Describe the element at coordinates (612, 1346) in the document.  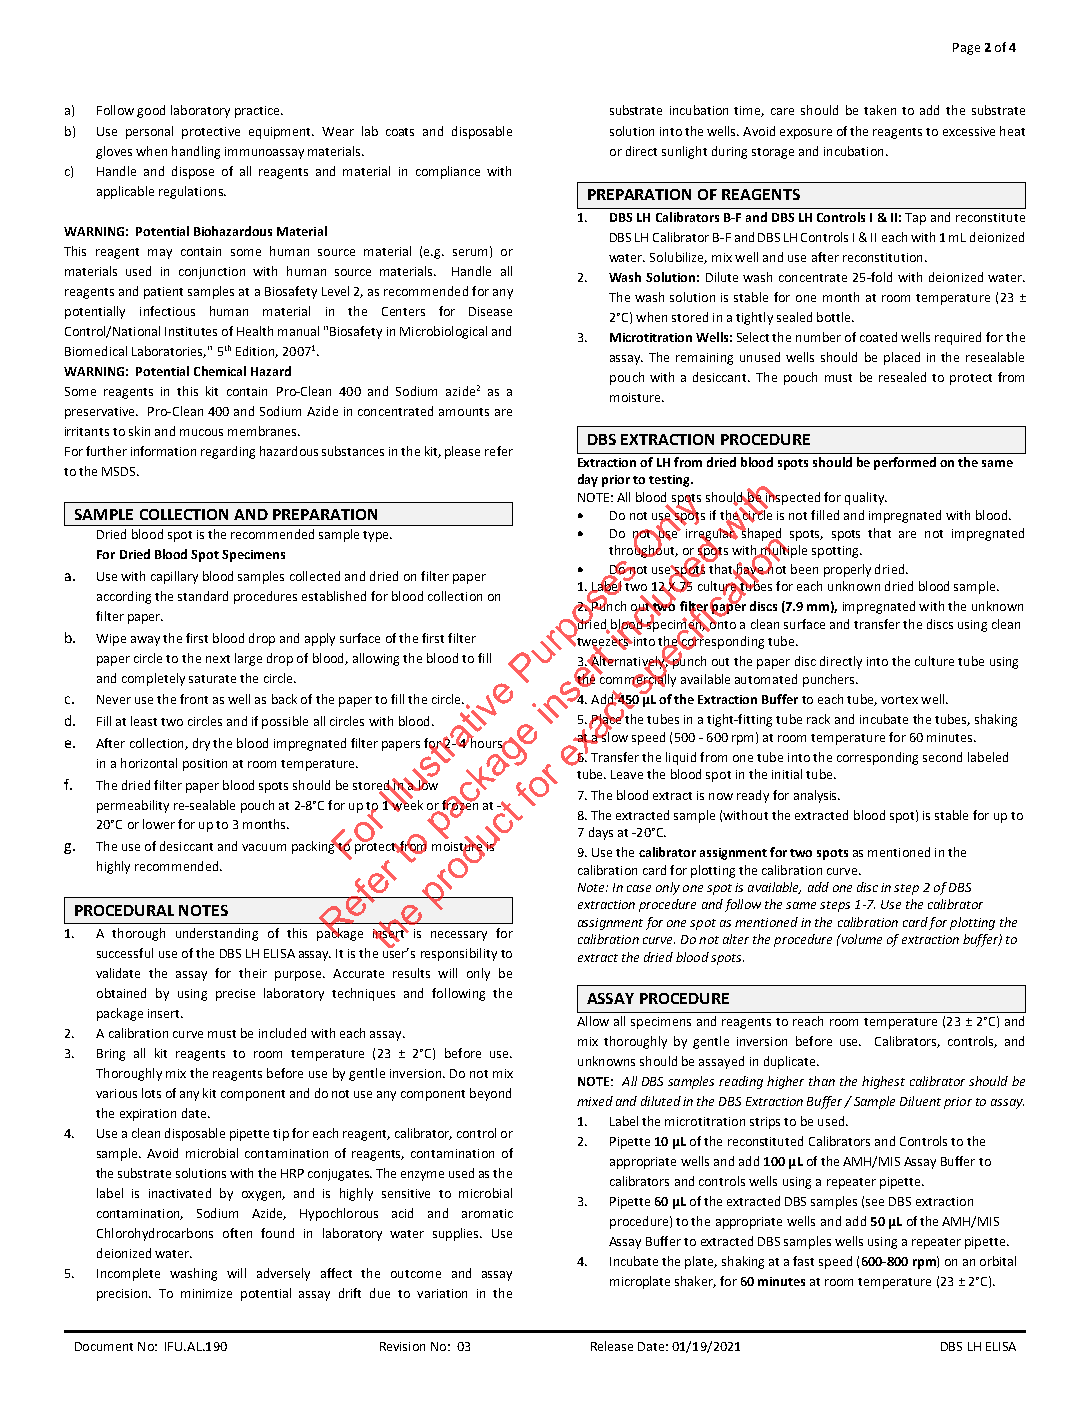
I see `Release` at that location.
